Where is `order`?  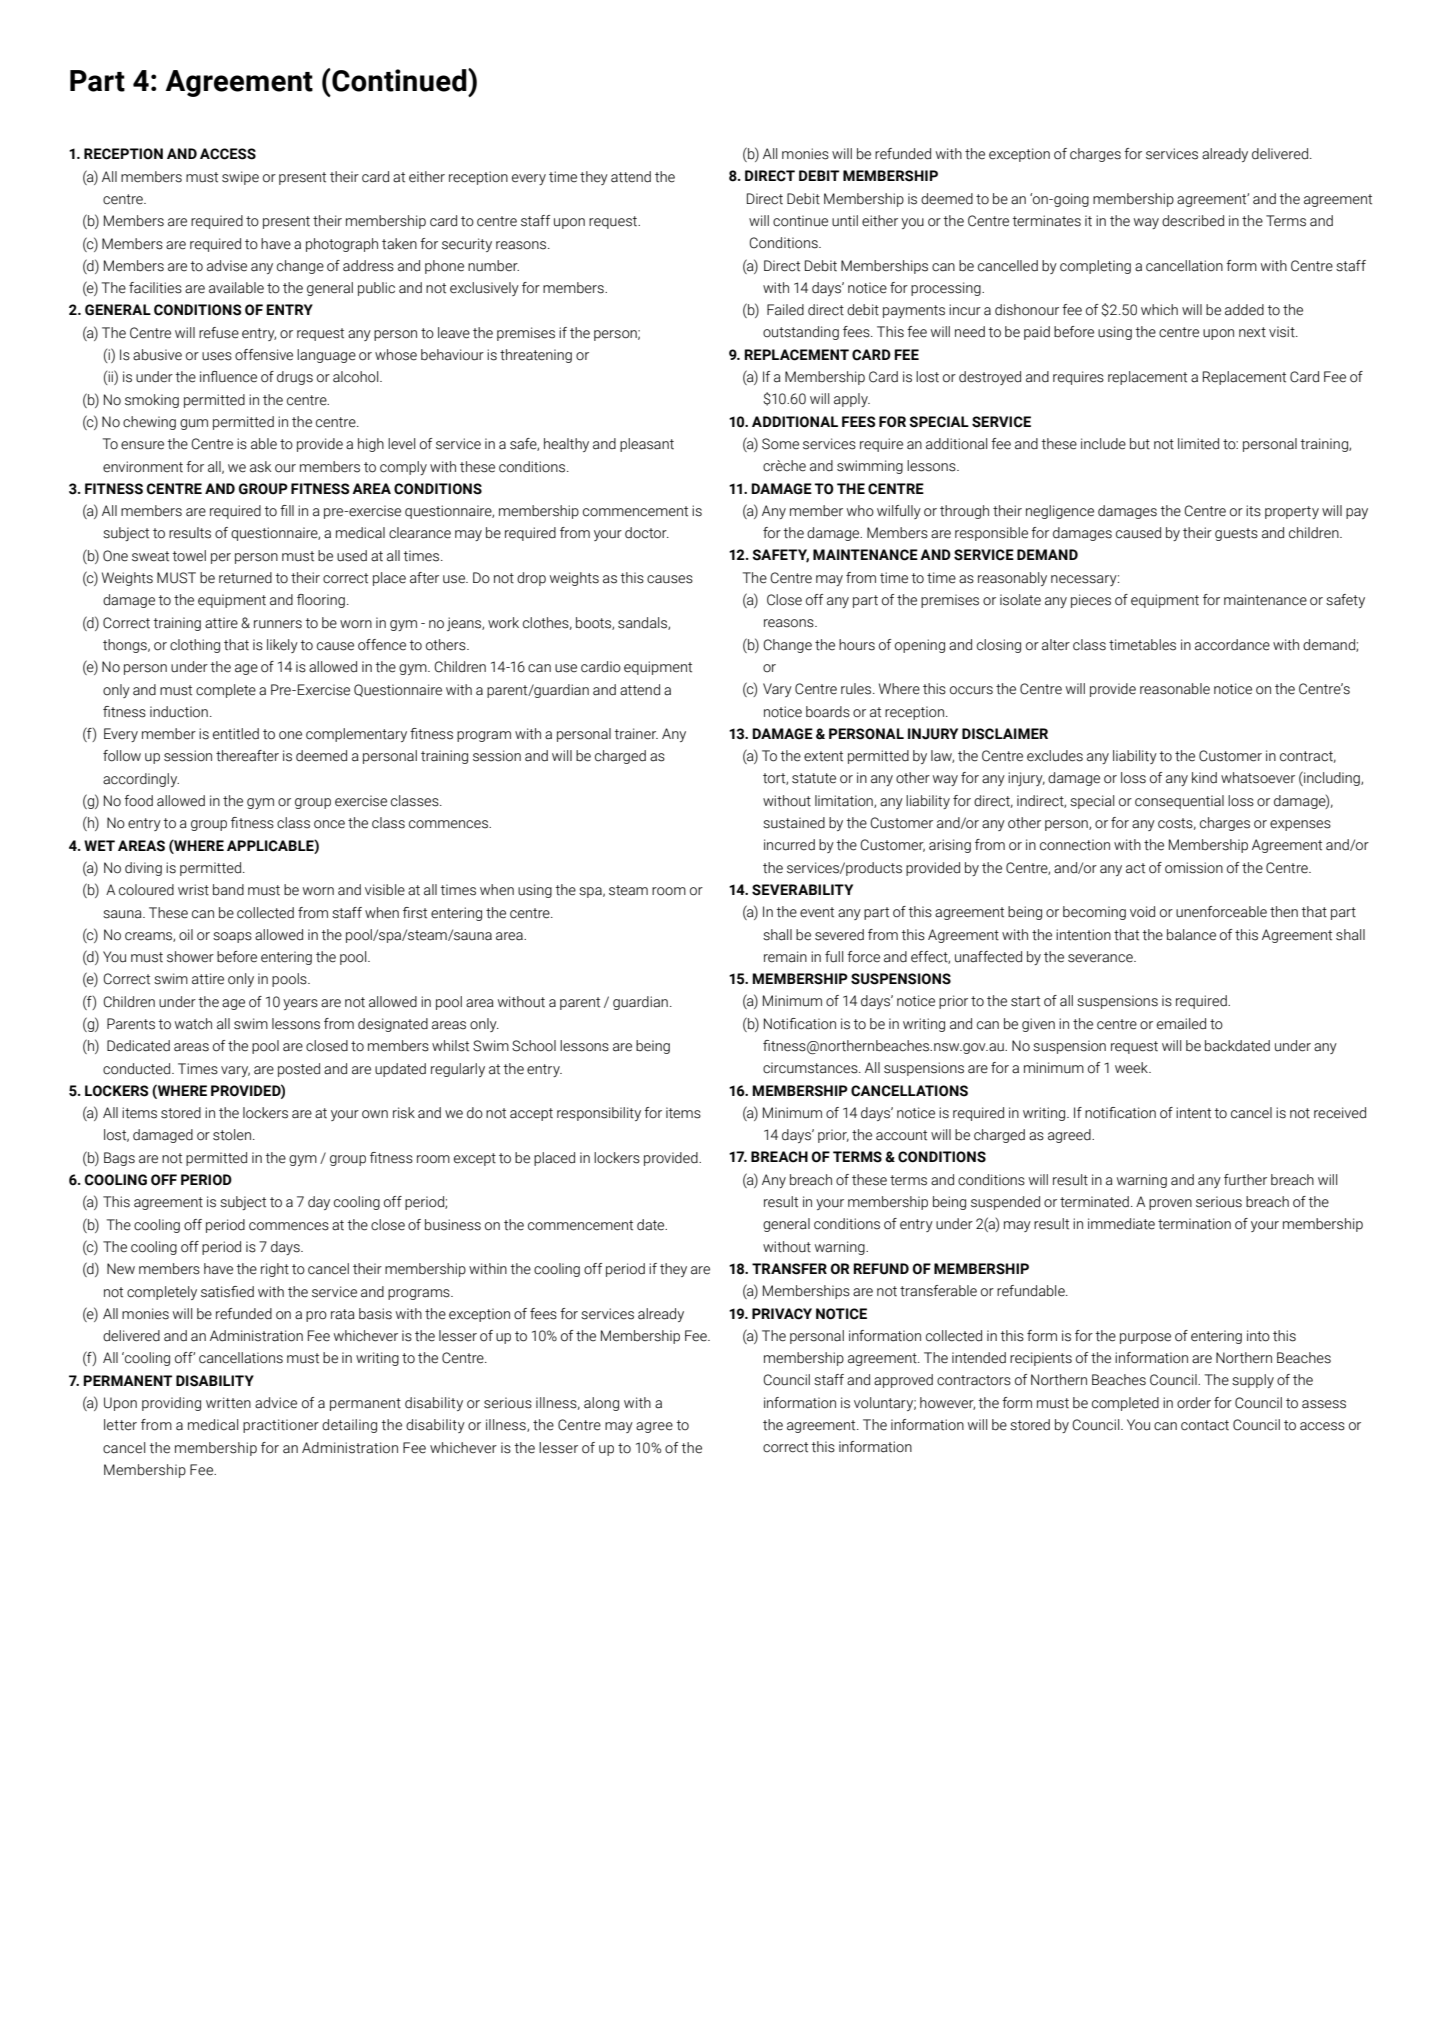 order is located at coordinates (1194, 1403).
